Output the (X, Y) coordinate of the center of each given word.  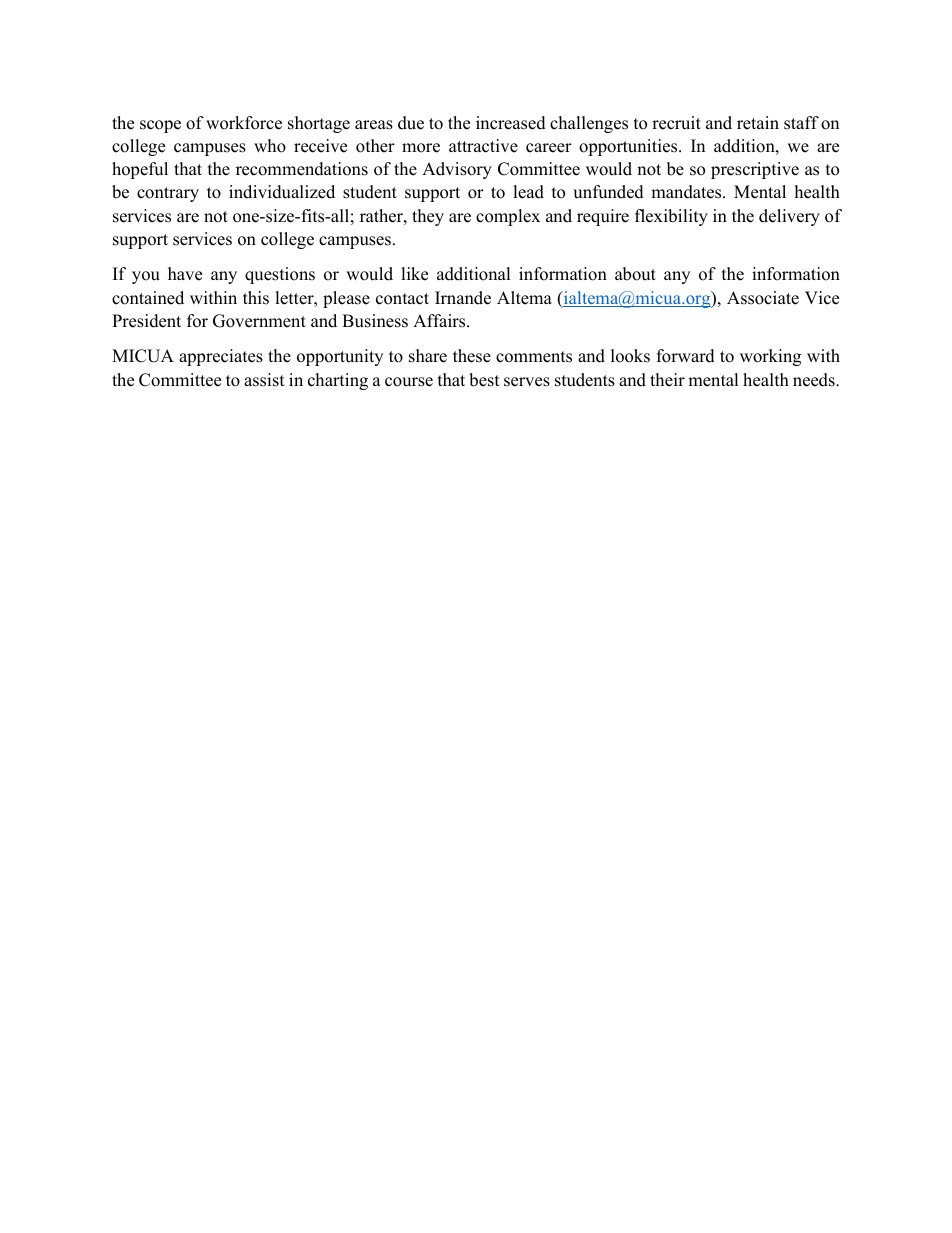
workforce (244, 123)
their (667, 380)
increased (511, 123)
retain (758, 123)
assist (264, 380)
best (484, 380)
